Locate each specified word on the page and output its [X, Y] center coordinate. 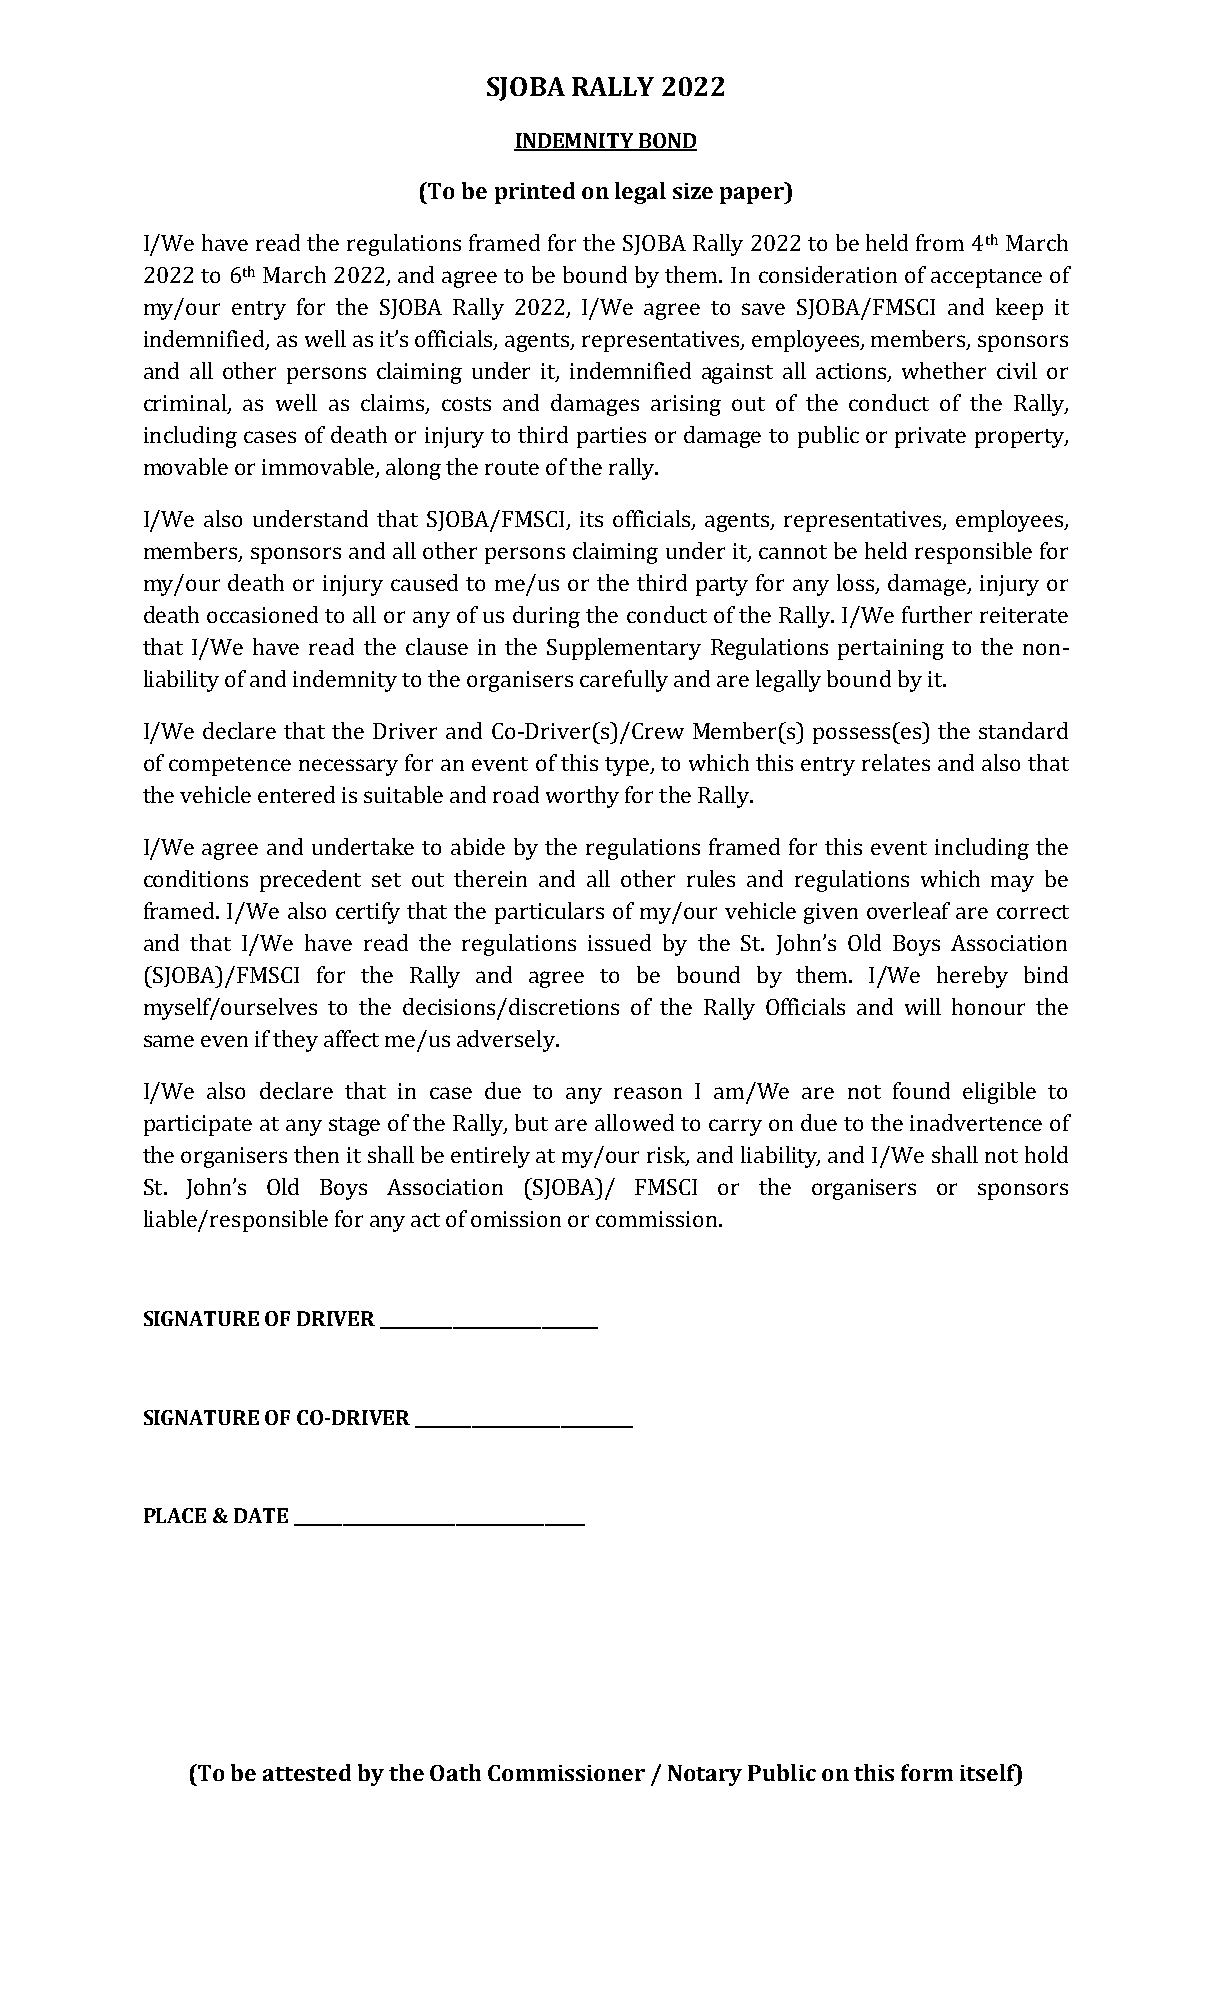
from [940, 242]
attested [307, 1772]
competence [230, 766]
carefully [624, 681]
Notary [705, 1775]
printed [535, 193]
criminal [186, 403]
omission [516, 1219]
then [316, 1154]
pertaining [891, 649]
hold [1046, 1154]
